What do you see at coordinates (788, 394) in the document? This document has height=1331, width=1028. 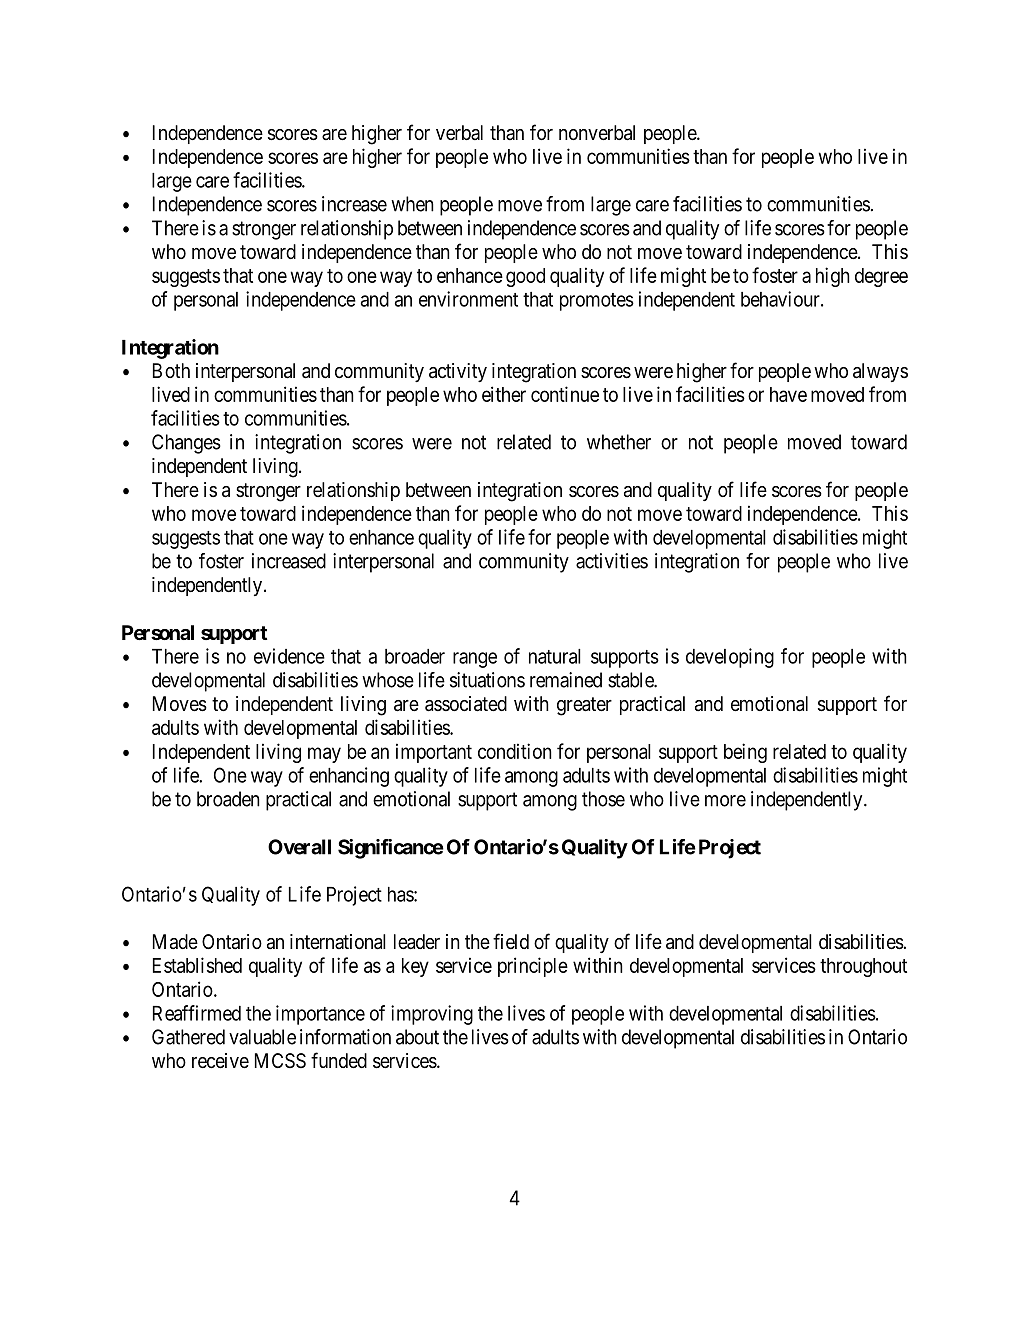 I see `have` at bounding box center [788, 394].
